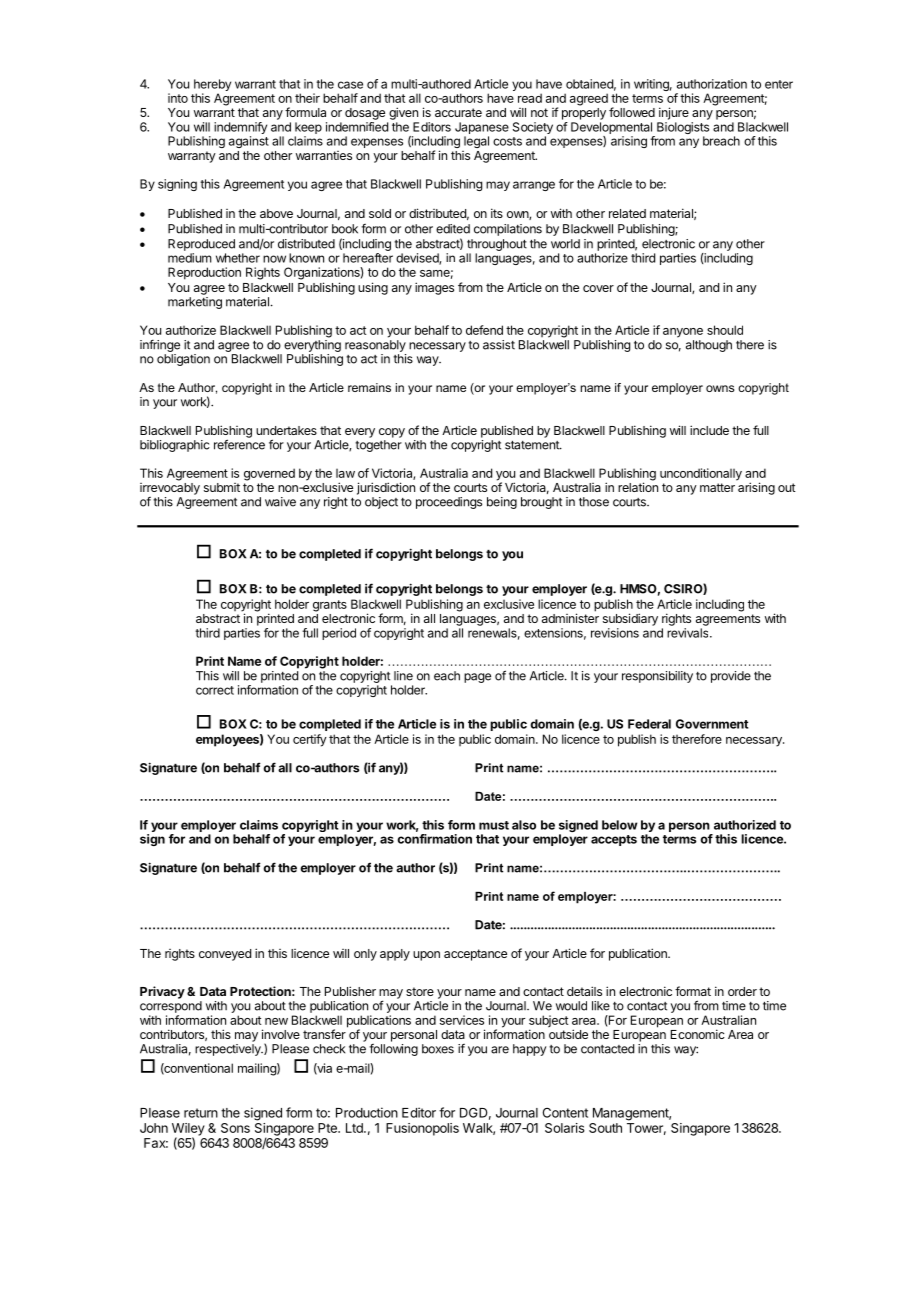  Describe the element at coordinates (458, 112) in the screenshot. I see `accurate` at that location.
